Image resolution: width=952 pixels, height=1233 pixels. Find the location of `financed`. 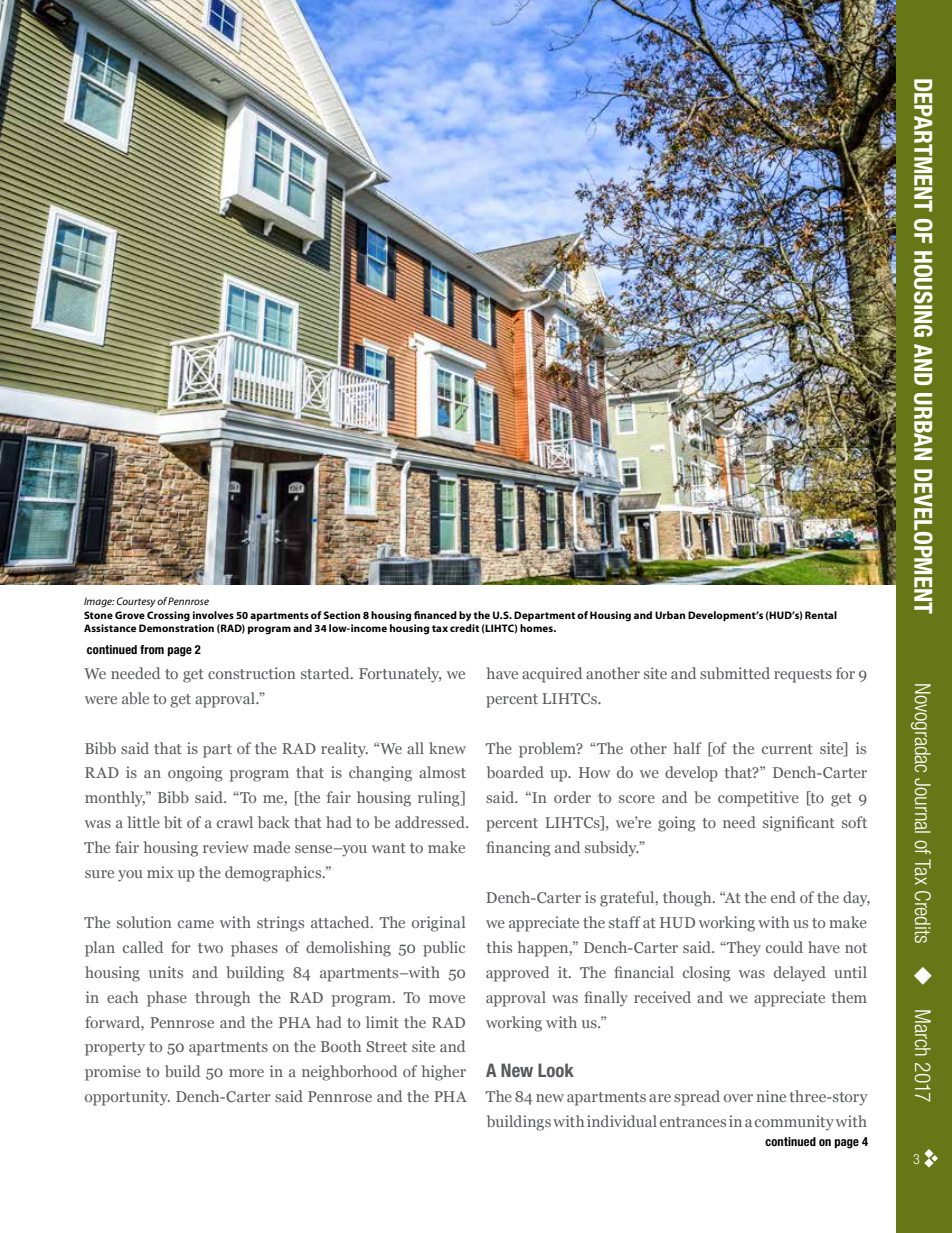

financed is located at coordinates (435, 615).
